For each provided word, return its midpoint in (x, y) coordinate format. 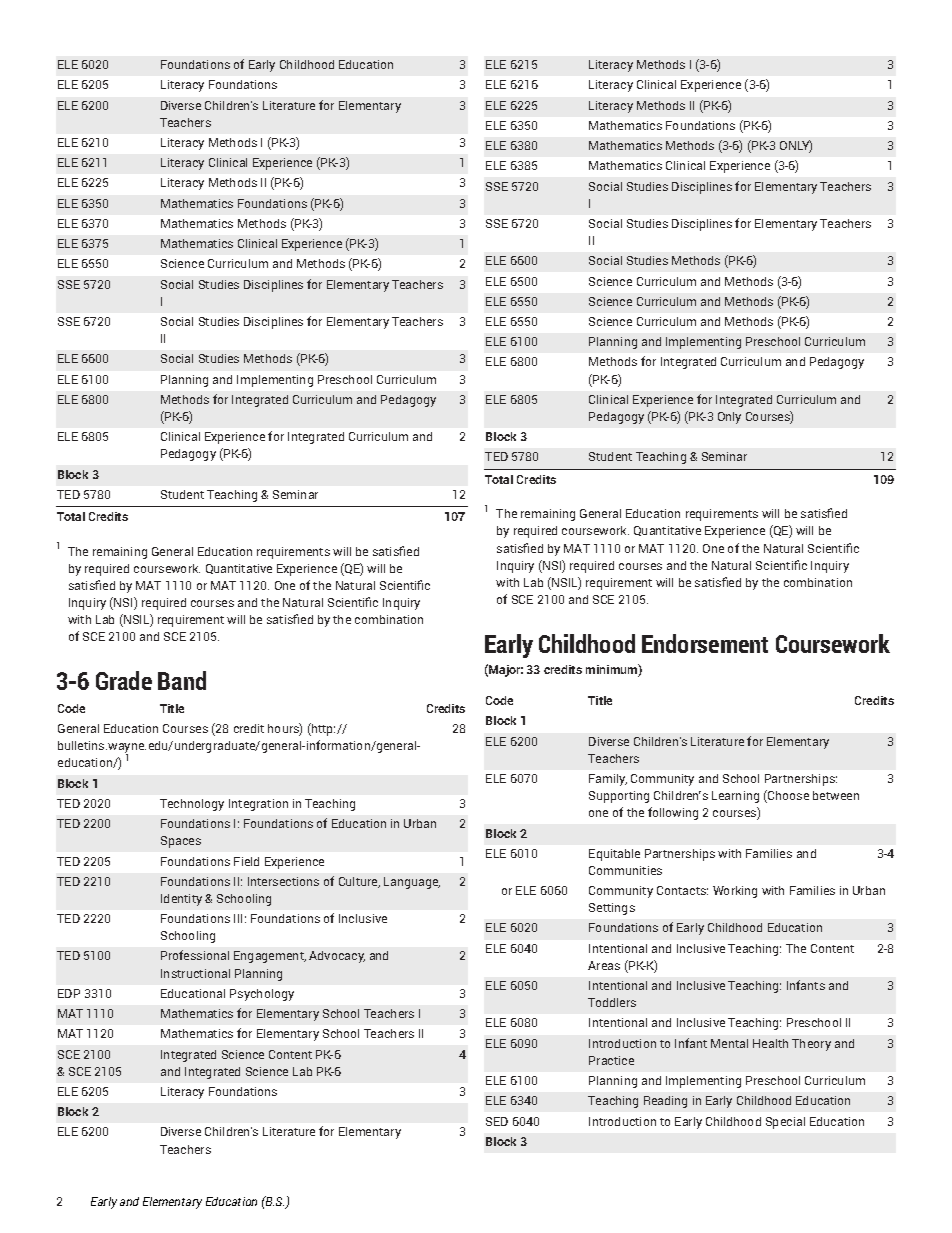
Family (608, 780)
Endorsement (705, 643)
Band (182, 680)
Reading (665, 1102)
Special (785, 1123)
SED (497, 1121)
